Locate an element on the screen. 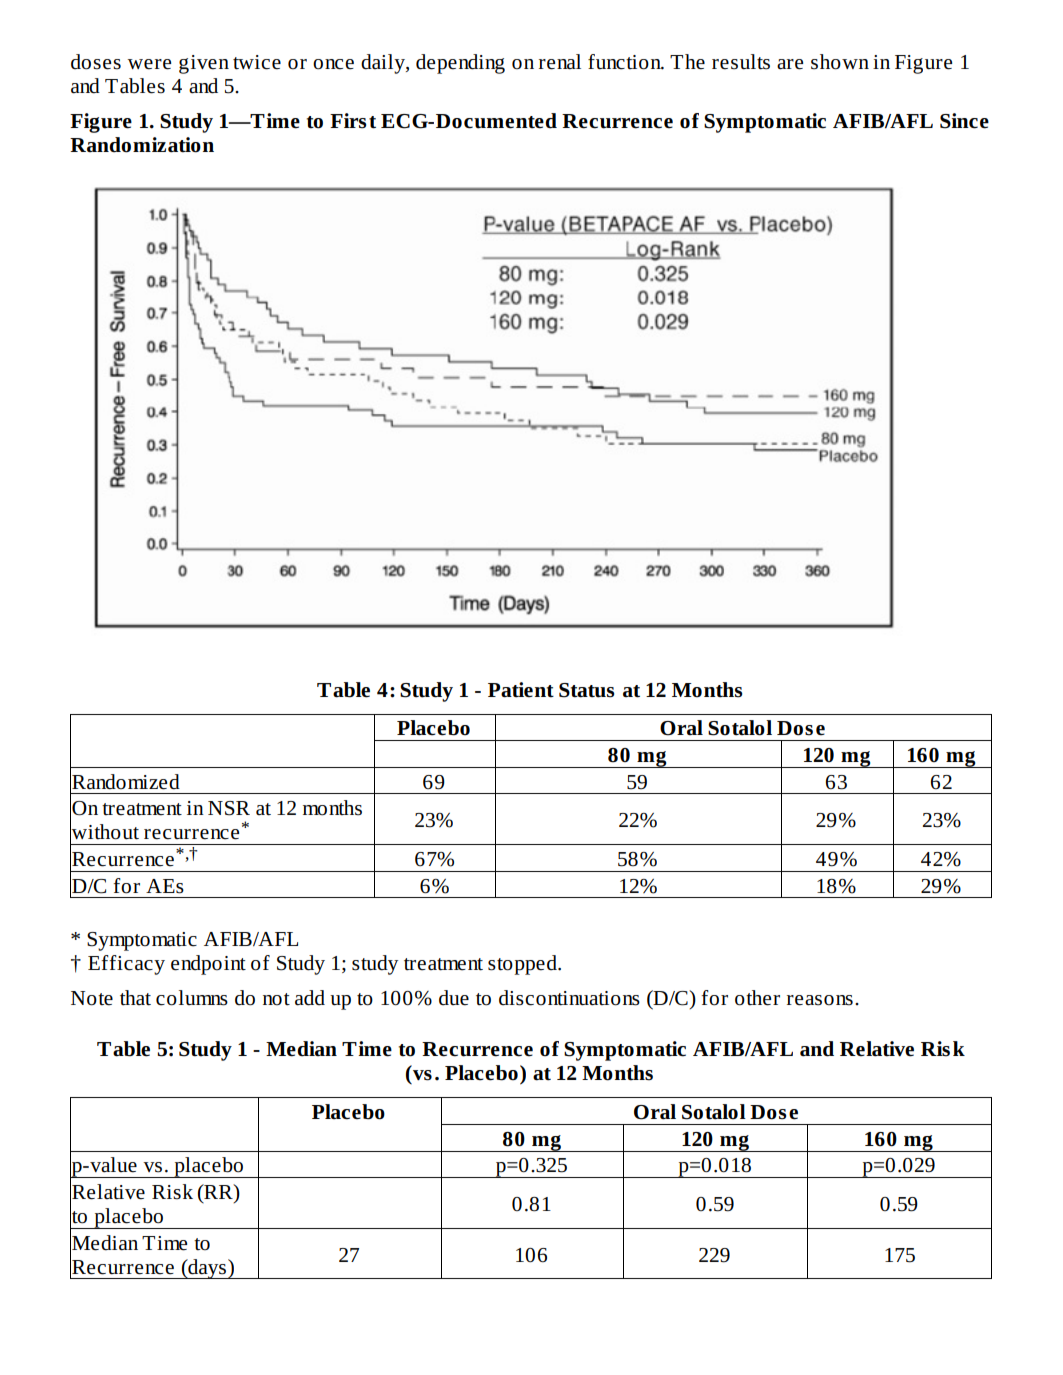  endpoint is located at coordinates (208, 965).
